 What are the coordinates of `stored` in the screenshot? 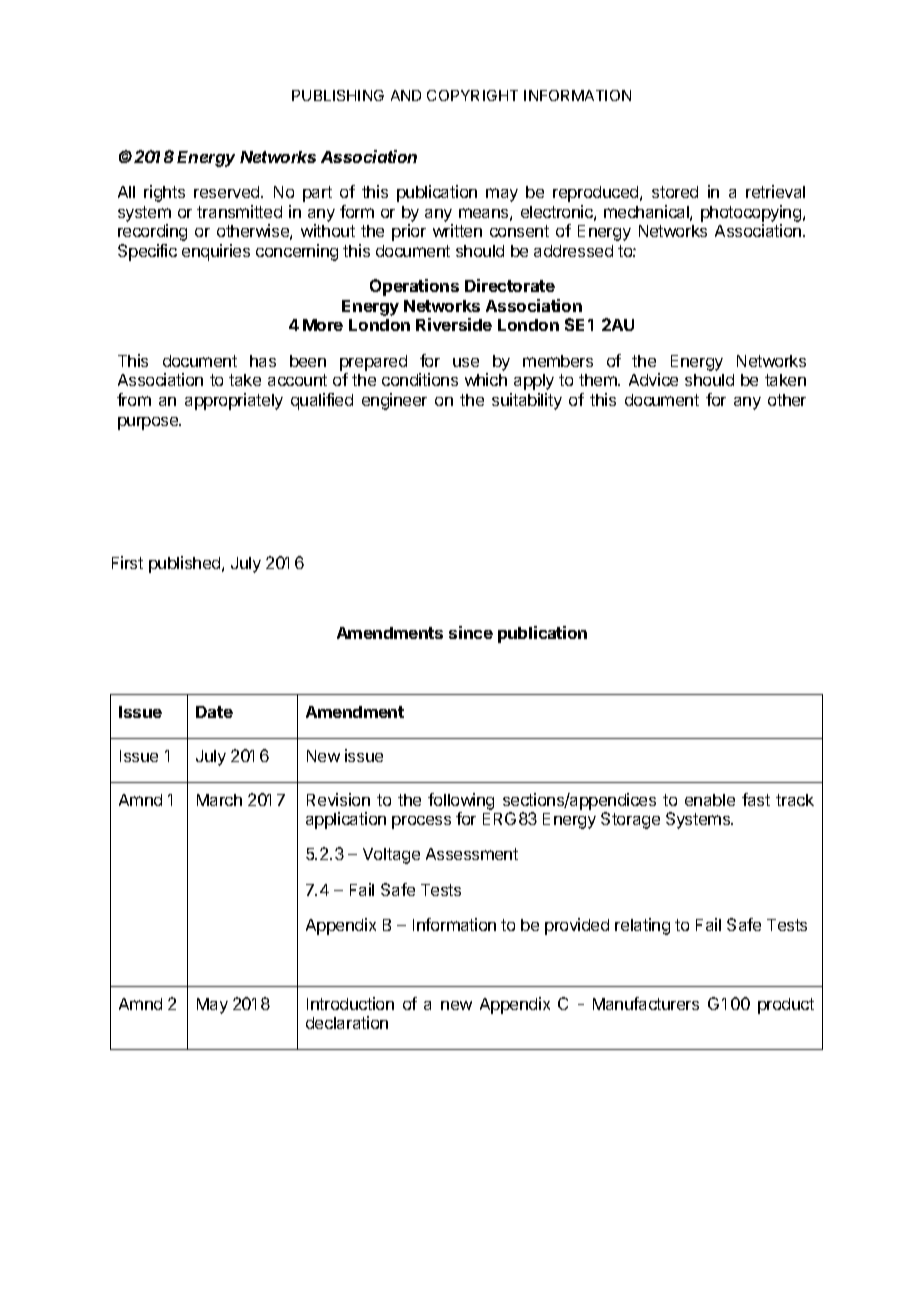 It's located at (675, 192).
